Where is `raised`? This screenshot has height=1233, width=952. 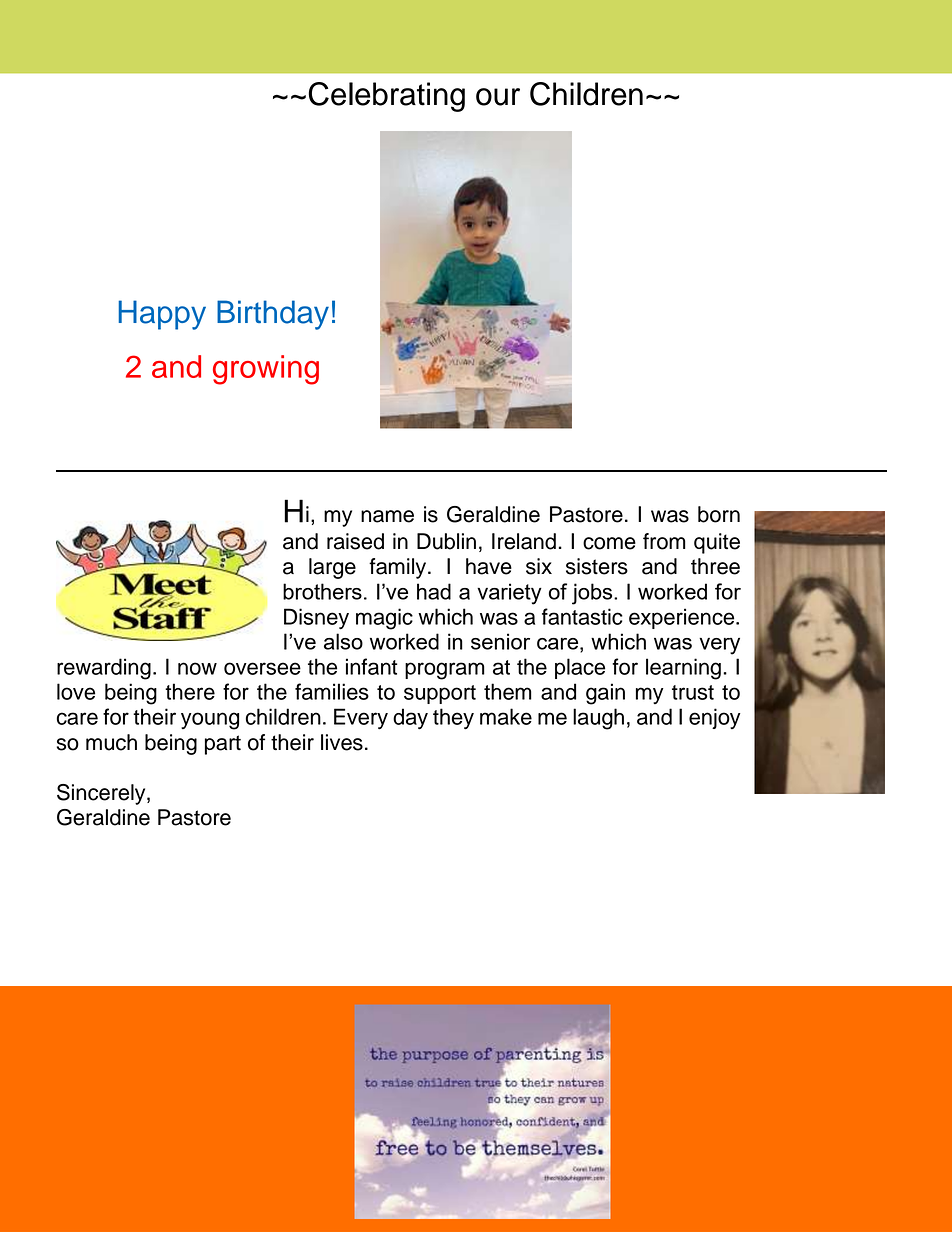 raised is located at coordinates (355, 541).
